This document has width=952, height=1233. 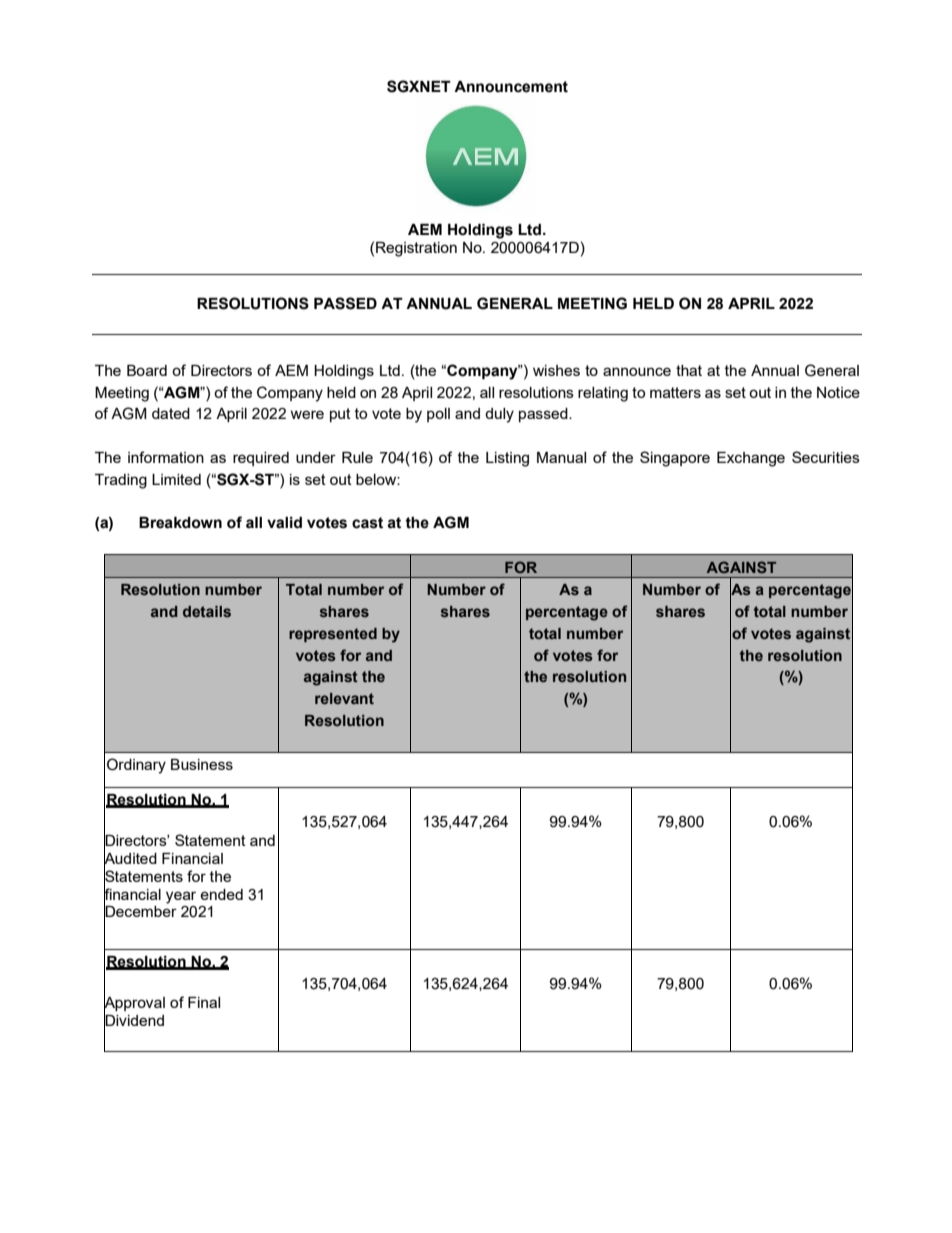 What do you see at coordinates (333, 635) in the document?
I see `represented` at bounding box center [333, 635].
